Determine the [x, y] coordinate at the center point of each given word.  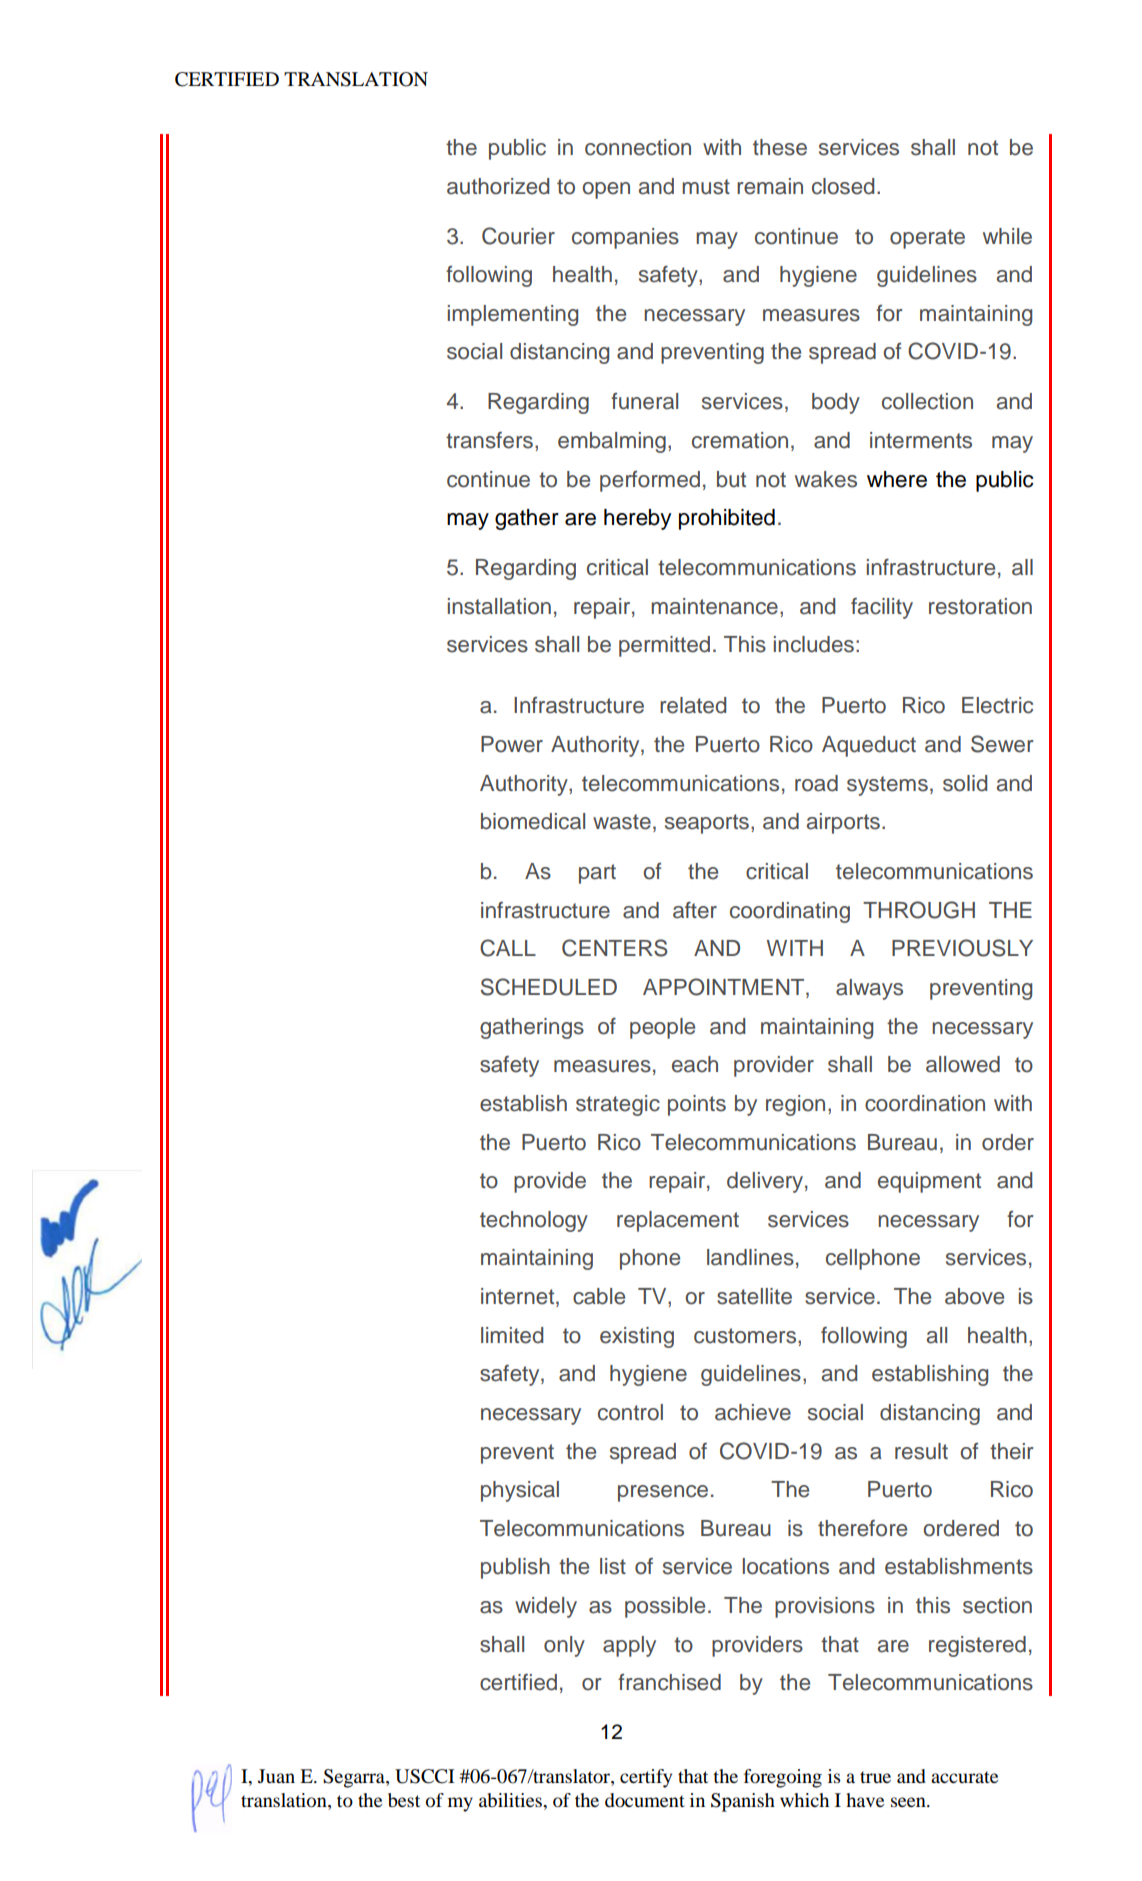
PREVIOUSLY [962, 948]
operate [927, 239]
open [606, 190]
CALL [508, 948]
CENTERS [615, 948]
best [404, 1800]
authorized [498, 186]
